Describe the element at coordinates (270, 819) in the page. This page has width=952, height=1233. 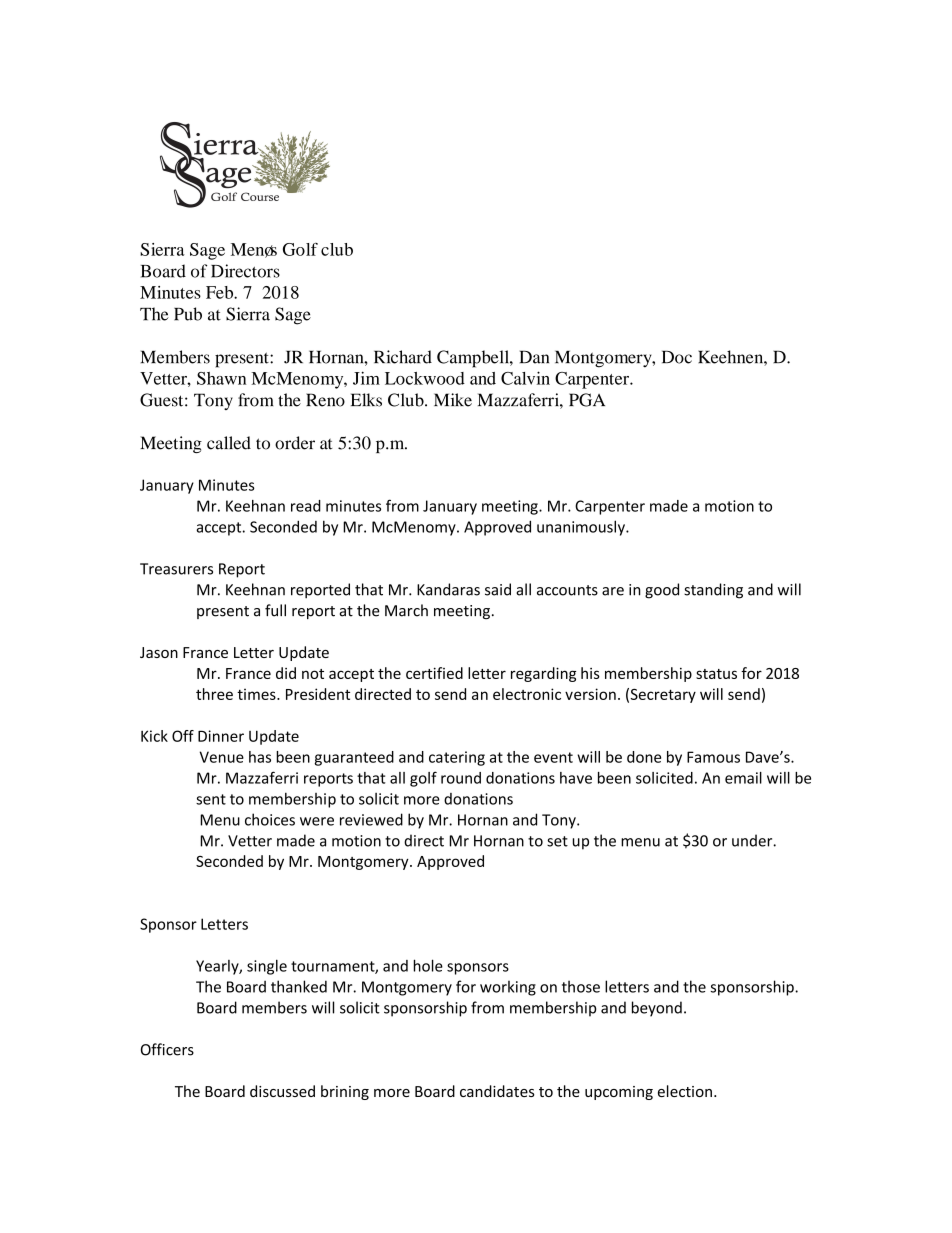
I see `choices` at that location.
